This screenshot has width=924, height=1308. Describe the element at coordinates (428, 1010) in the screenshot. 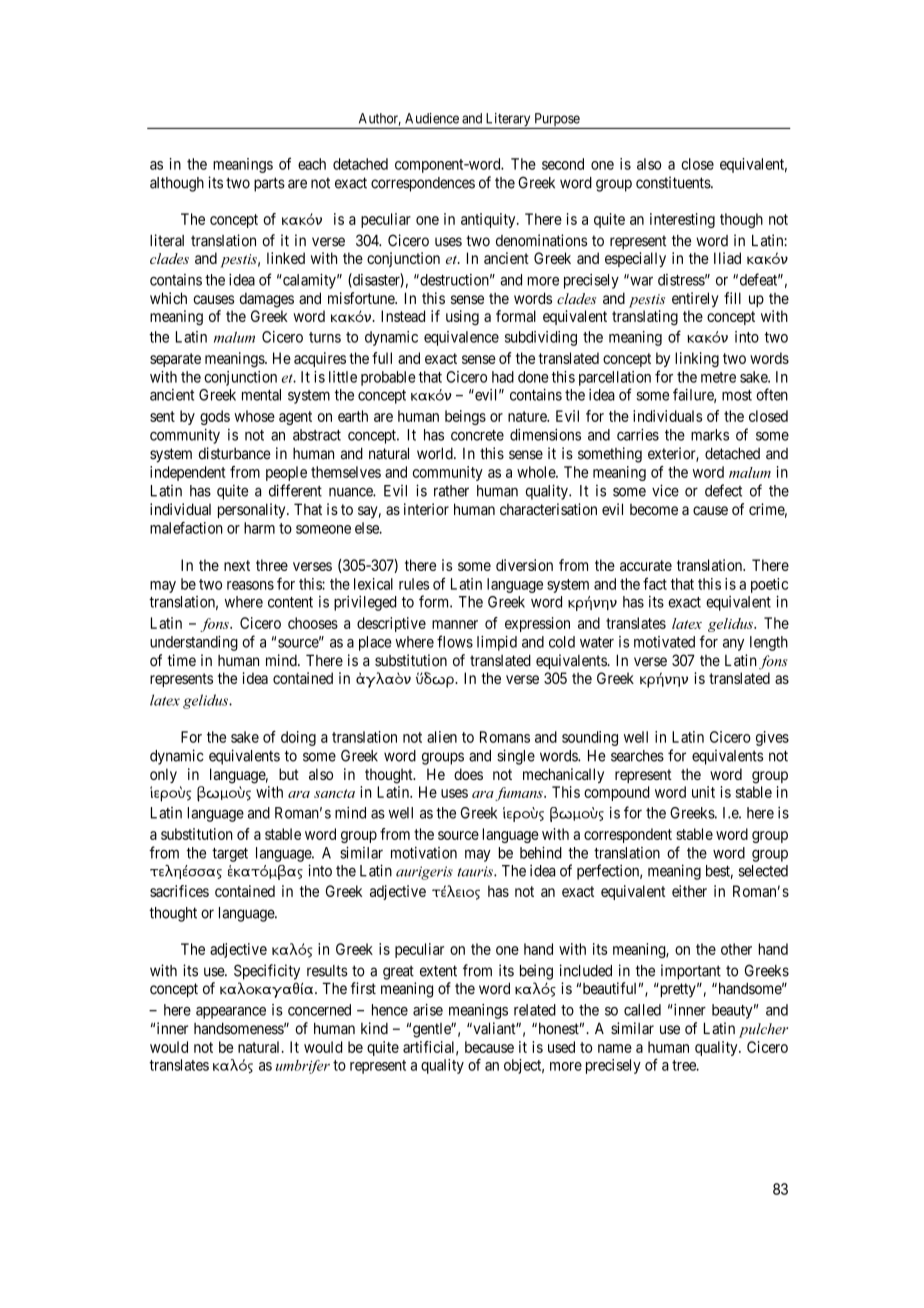

I see `arise` at that location.
